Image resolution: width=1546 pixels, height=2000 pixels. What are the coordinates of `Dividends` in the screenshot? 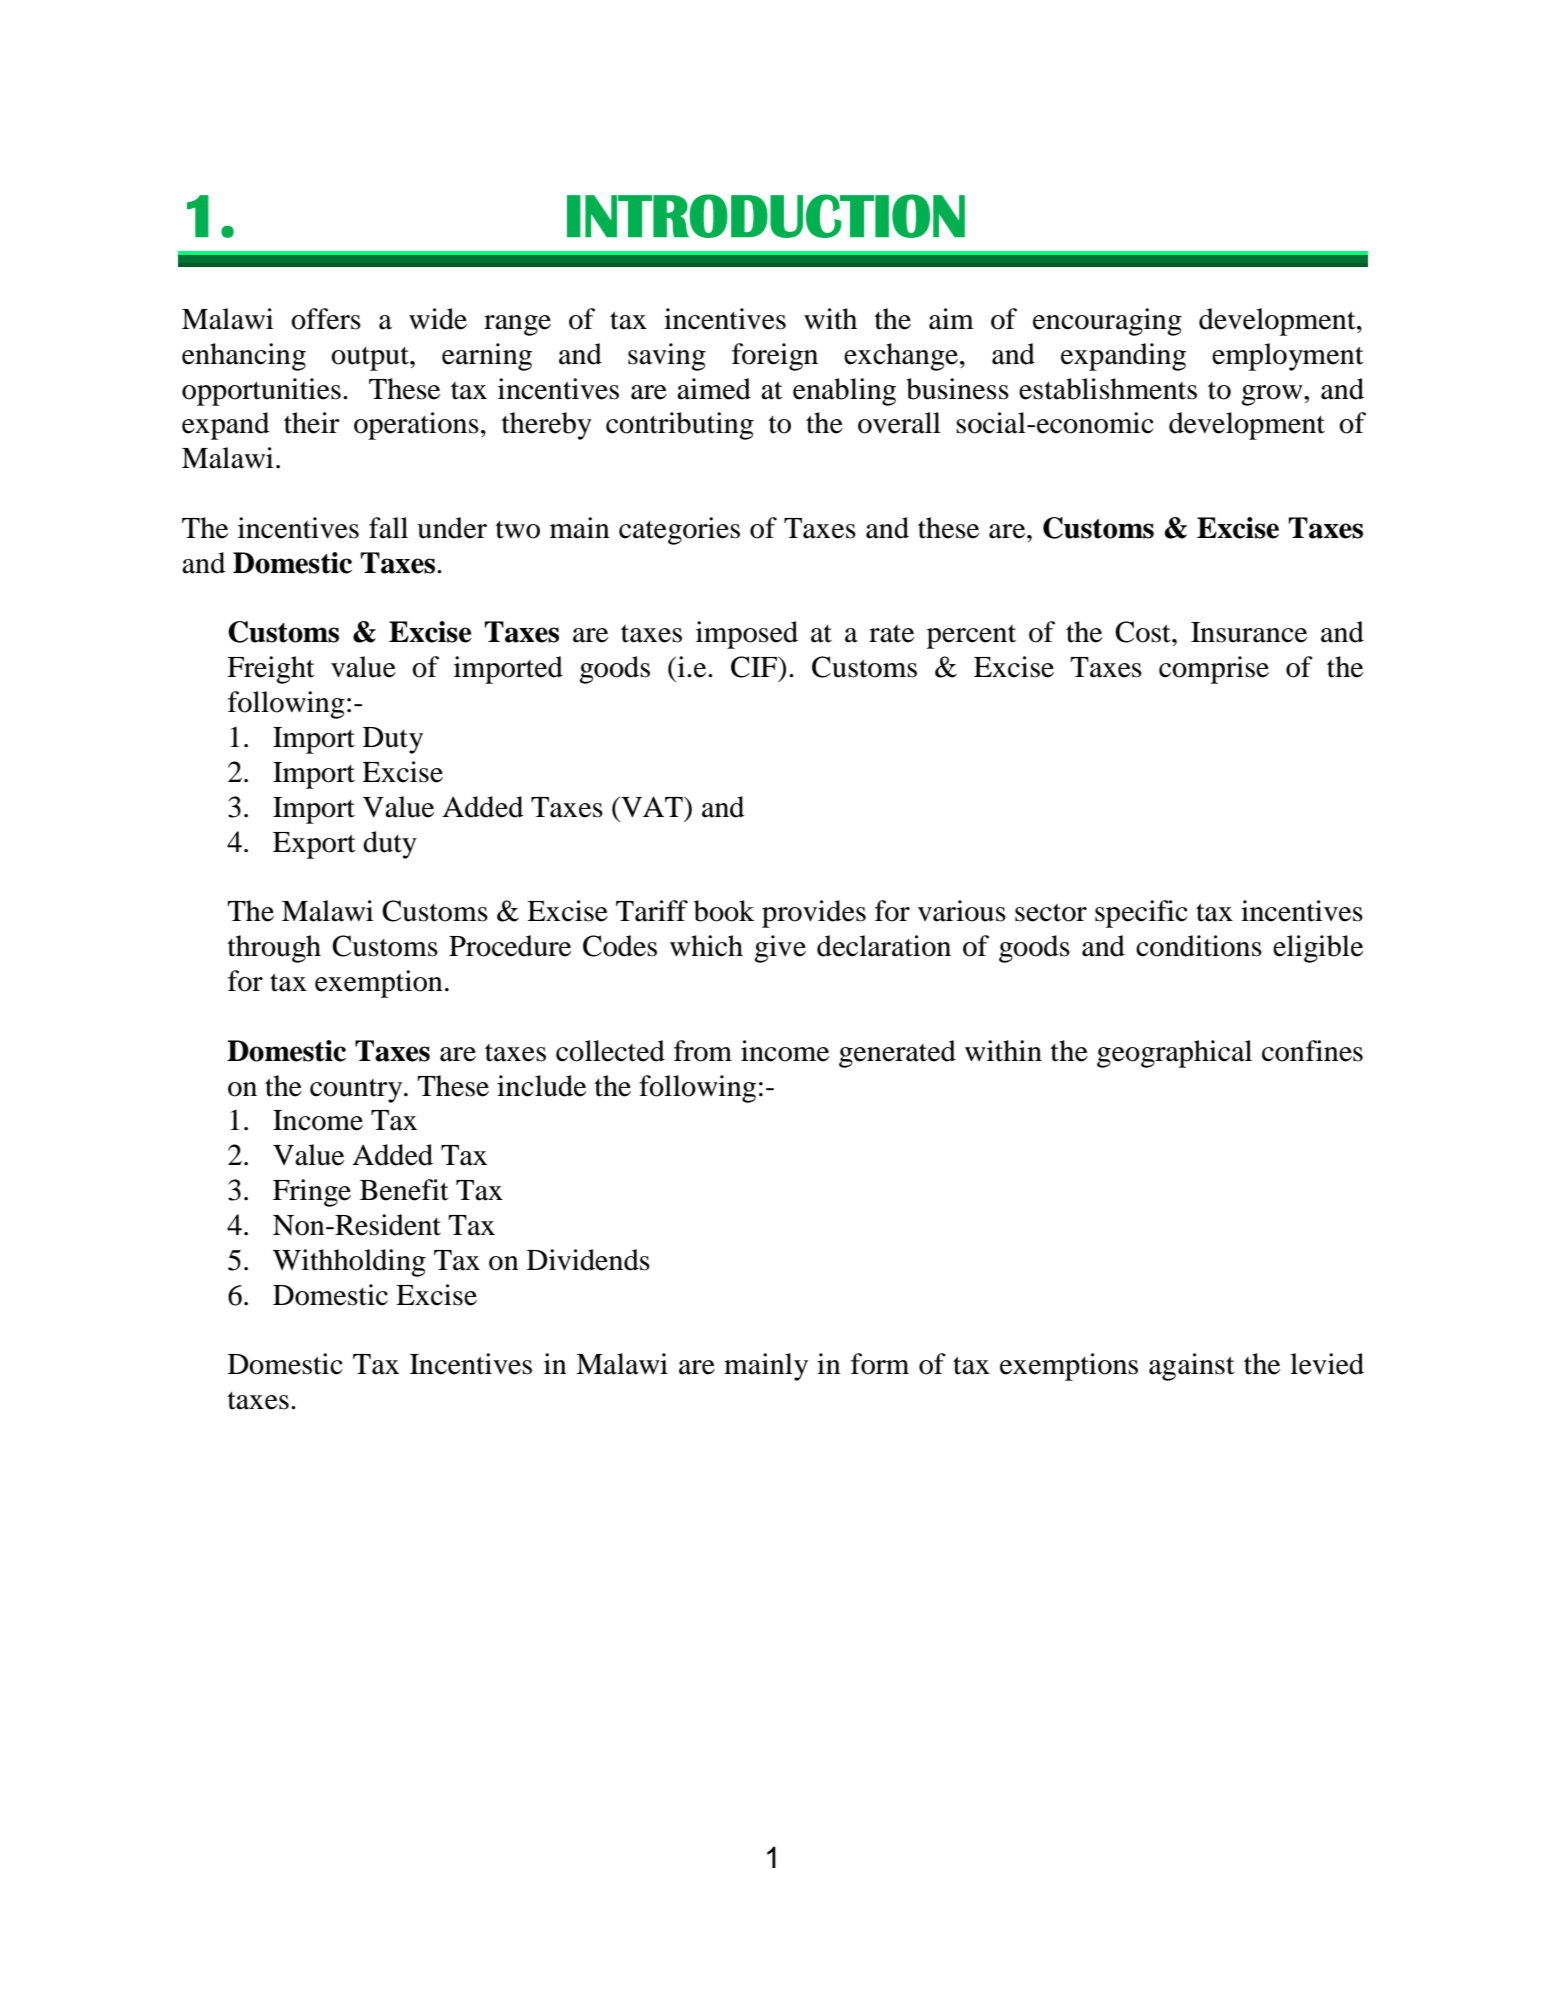 It's located at (588, 1260).
